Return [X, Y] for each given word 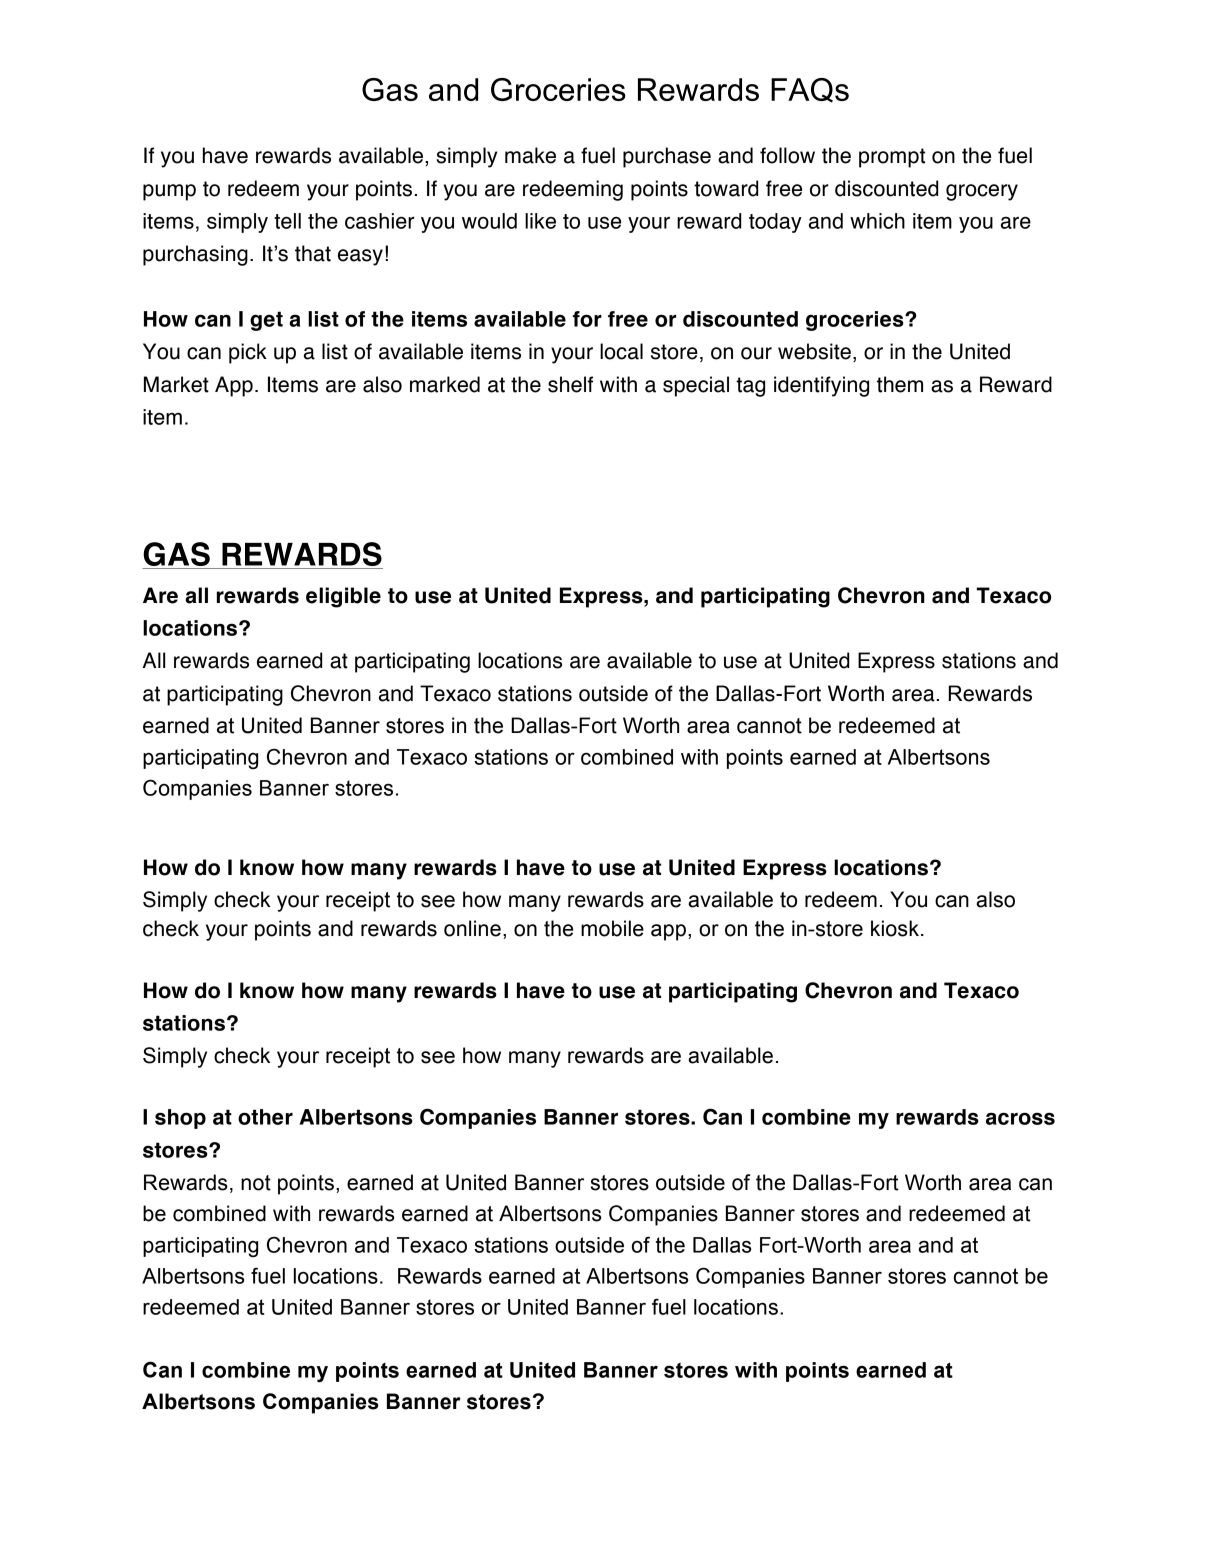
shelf [570, 384]
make [530, 155]
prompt [892, 158]
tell [287, 221]
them [900, 384]
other [265, 1117]
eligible [343, 597]
